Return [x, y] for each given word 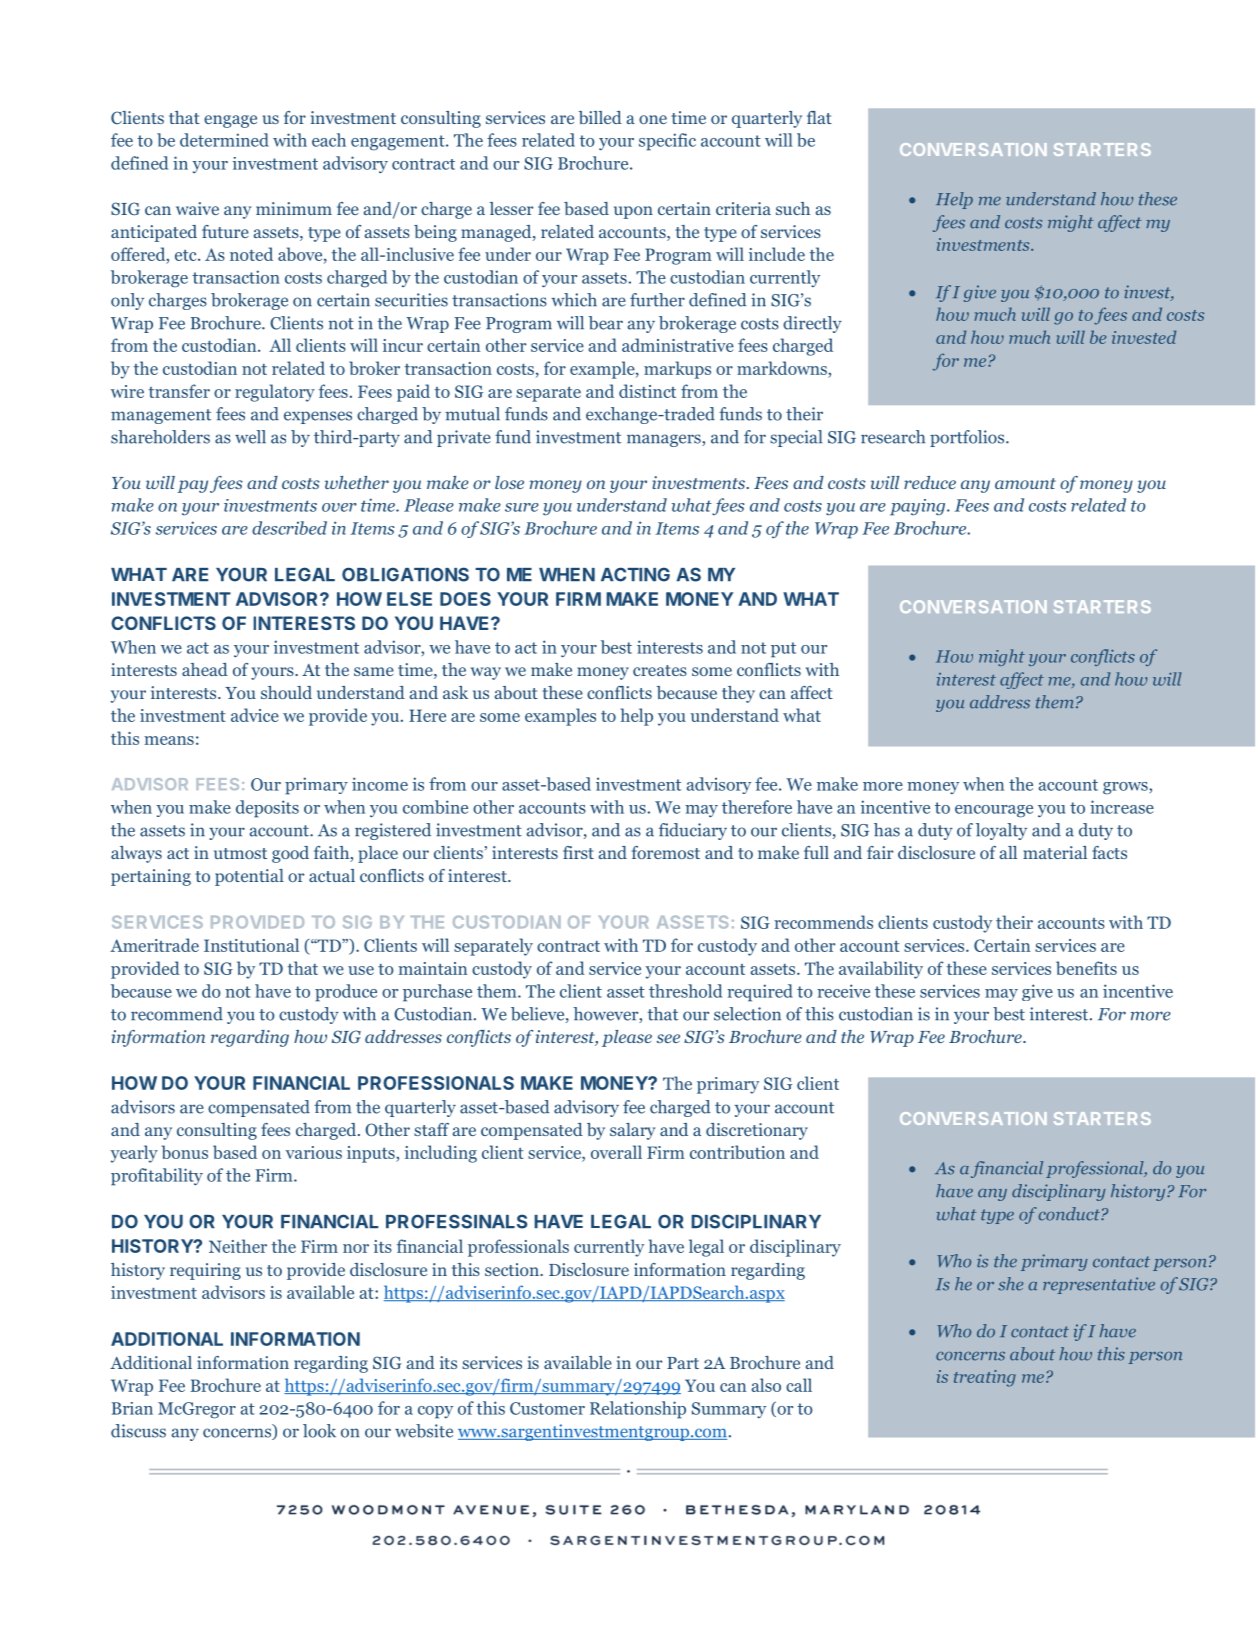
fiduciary [693, 831]
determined [224, 140]
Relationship [638, 1410]
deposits [267, 809]
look [319, 1431]
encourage [994, 811]
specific [667, 142]
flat [819, 117]
